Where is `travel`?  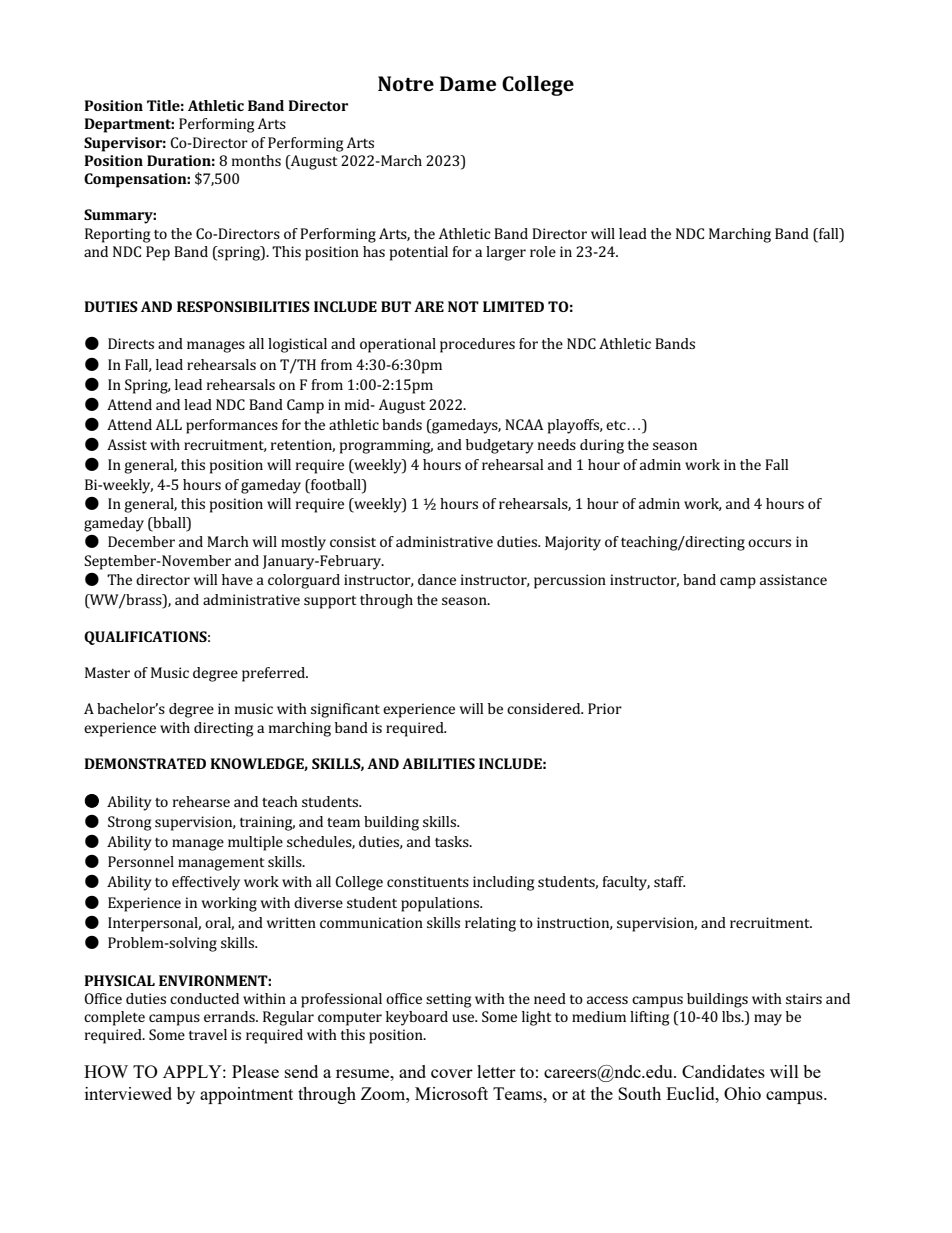 travel is located at coordinates (207, 1034).
